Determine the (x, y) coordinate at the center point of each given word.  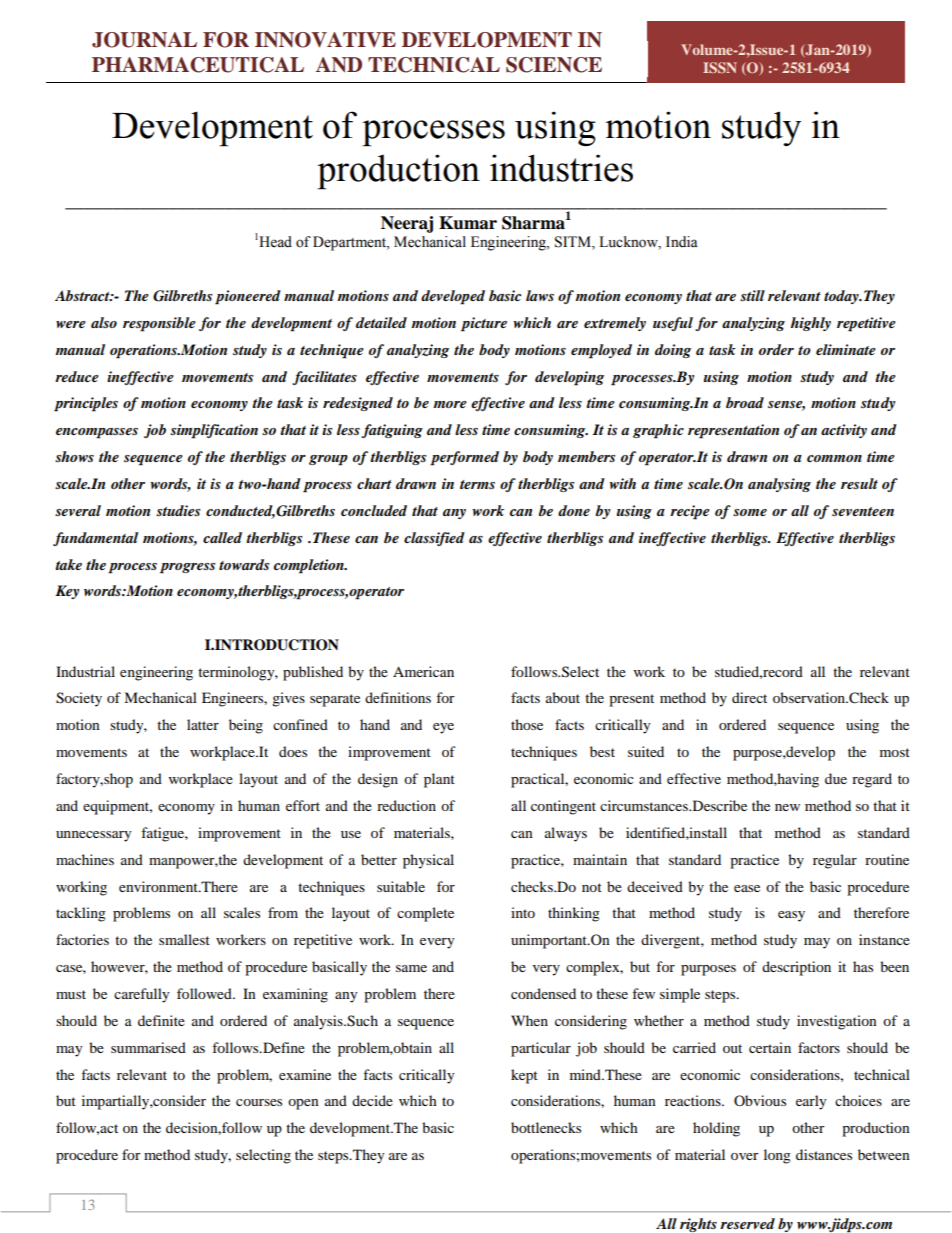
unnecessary (94, 836)
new (787, 807)
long (777, 1156)
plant (439, 780)
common (834, 458)
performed (464, 458)
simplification (214, 431)
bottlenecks (546, 1127)
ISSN (720, 67)
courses (259, 1102)
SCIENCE (554, 65)
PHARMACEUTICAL (198, 65)
